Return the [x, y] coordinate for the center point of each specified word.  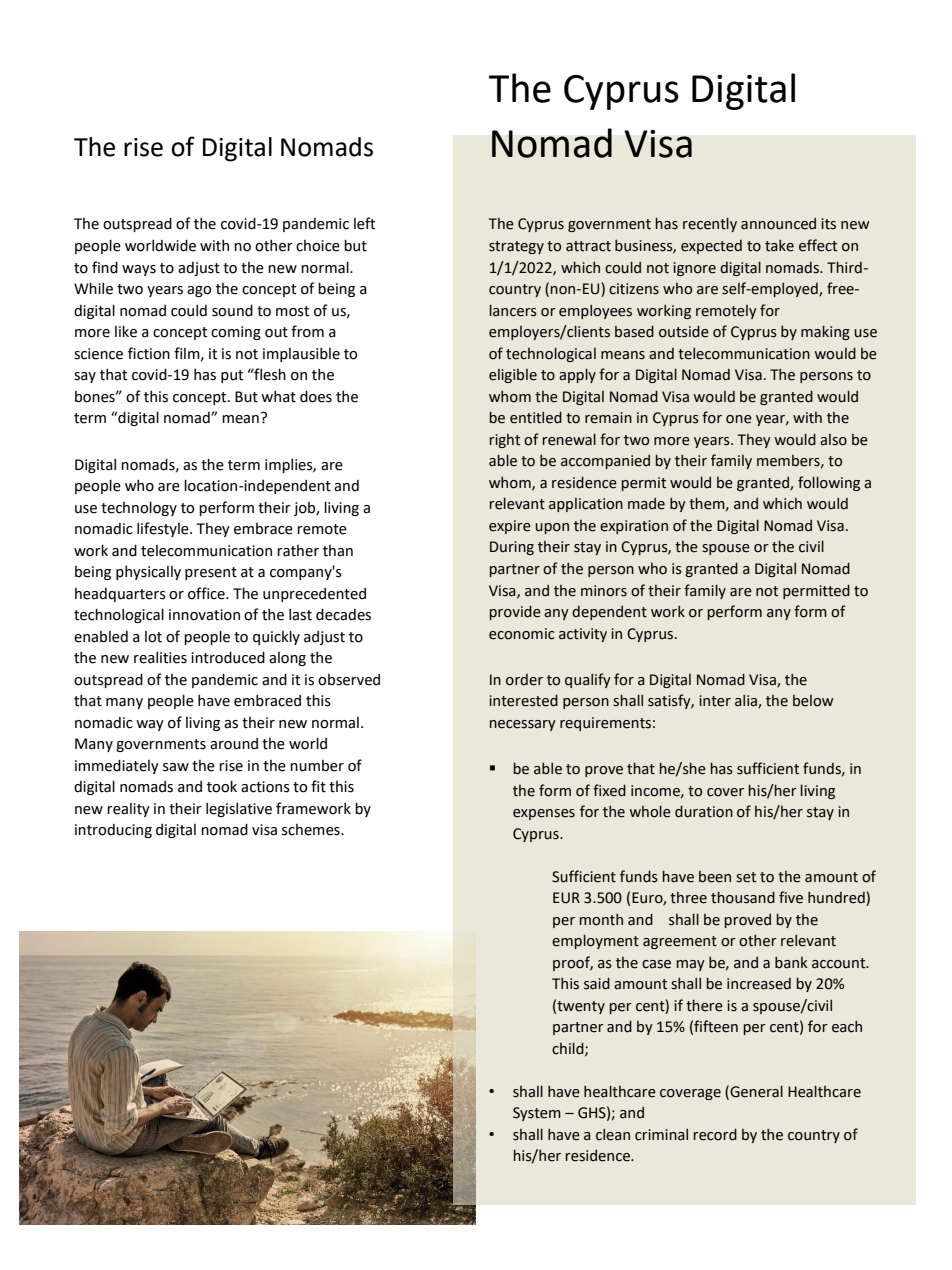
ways [139, 270]
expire [510, 527]
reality [128, 810]
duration [704, 812]
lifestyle [164, 529]
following [829, 483]
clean [613, 1135]
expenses [544, 814]
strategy [516, 247]
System [537, 1114]
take [779, 245]
